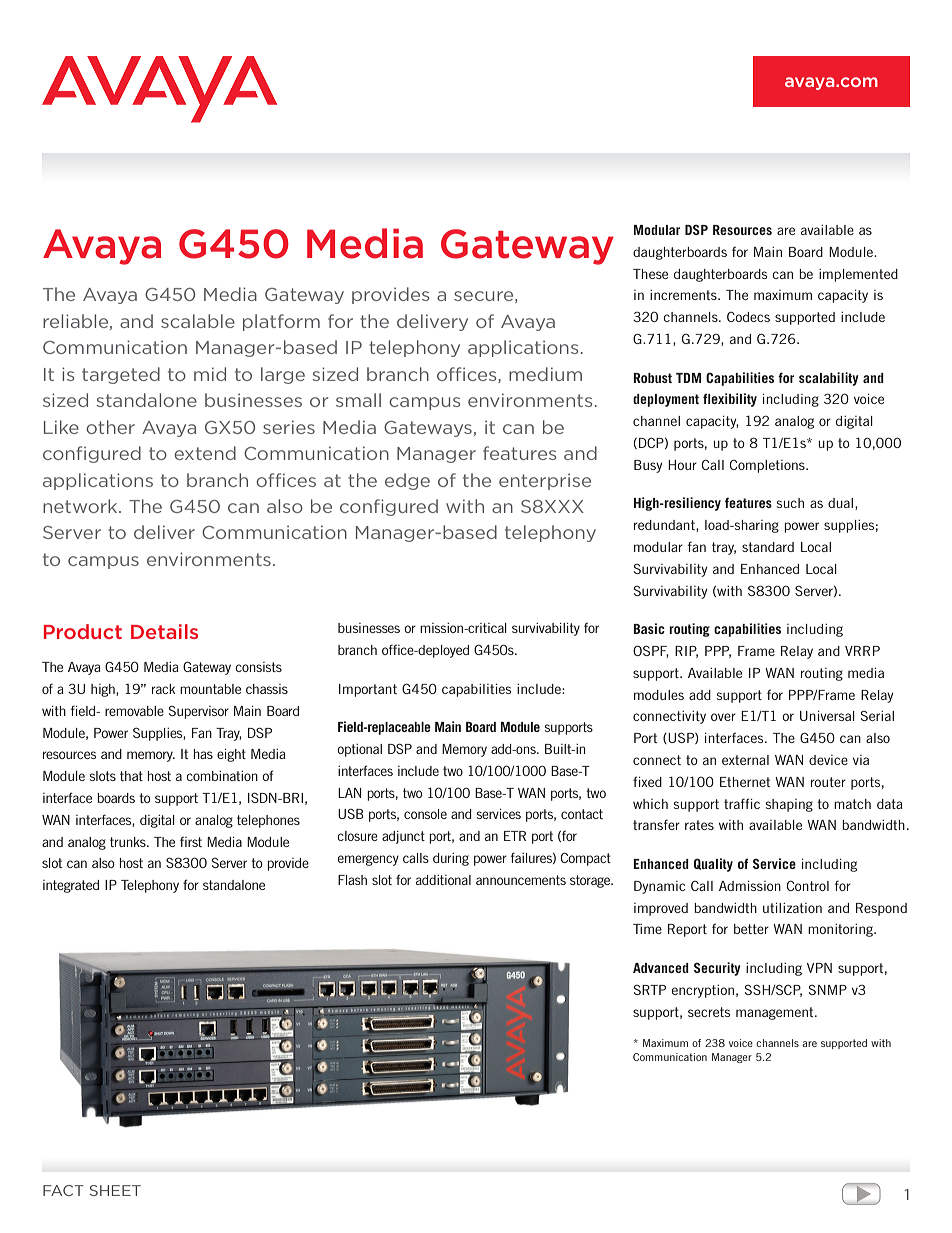  Describe the element at coordinates (545, 374) in the image. I see `medium` at that location.
